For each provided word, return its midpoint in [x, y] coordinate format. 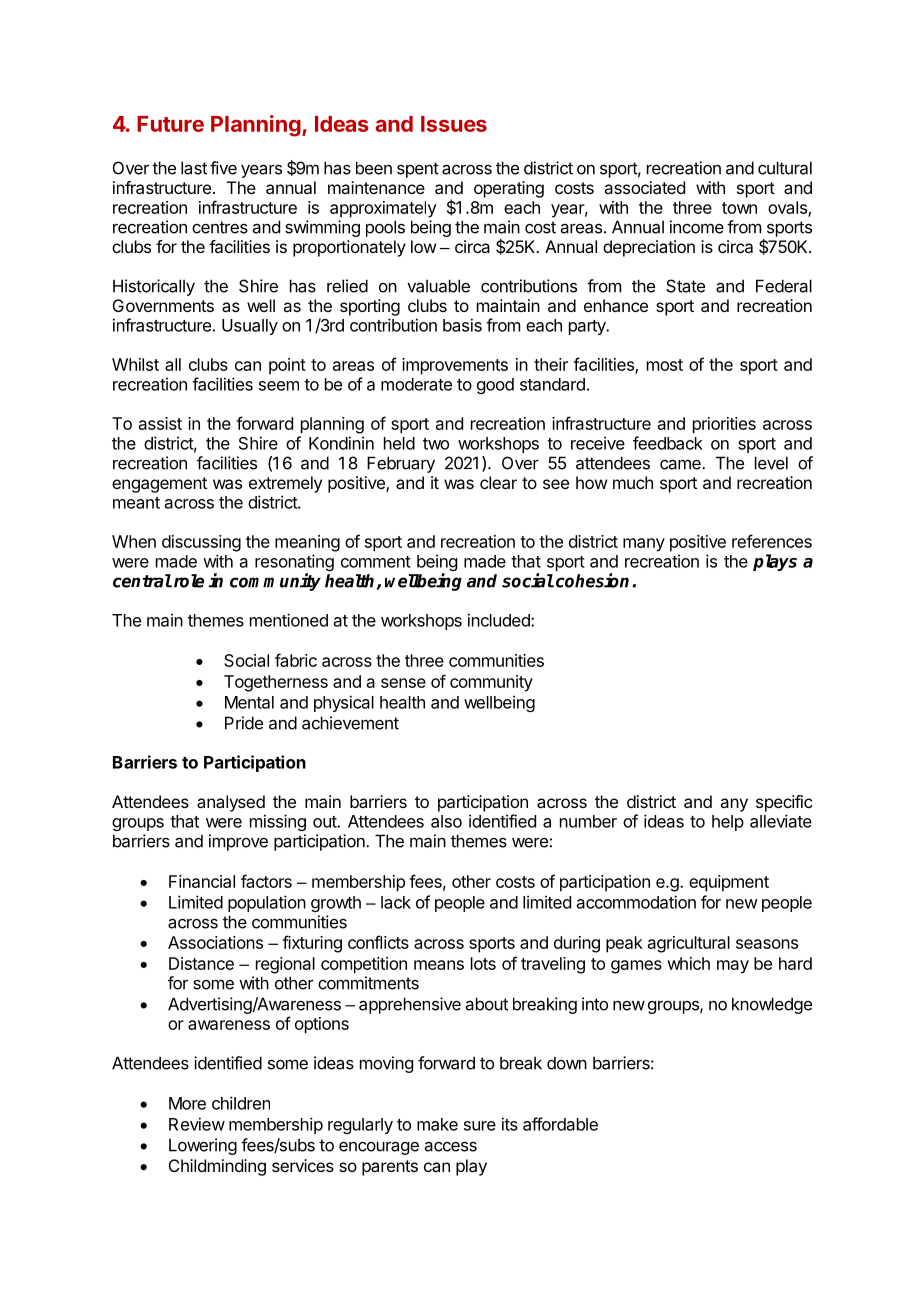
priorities [724, 425]
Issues [454, 124]
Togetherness [276, 683]
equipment [729, 883]
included [500, 620]
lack [396, 902]
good [495, 386]
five [223, 168]
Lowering [203, 1146]
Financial [202, 881]
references [772, 541]
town [739, 208]
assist [160, 423]
